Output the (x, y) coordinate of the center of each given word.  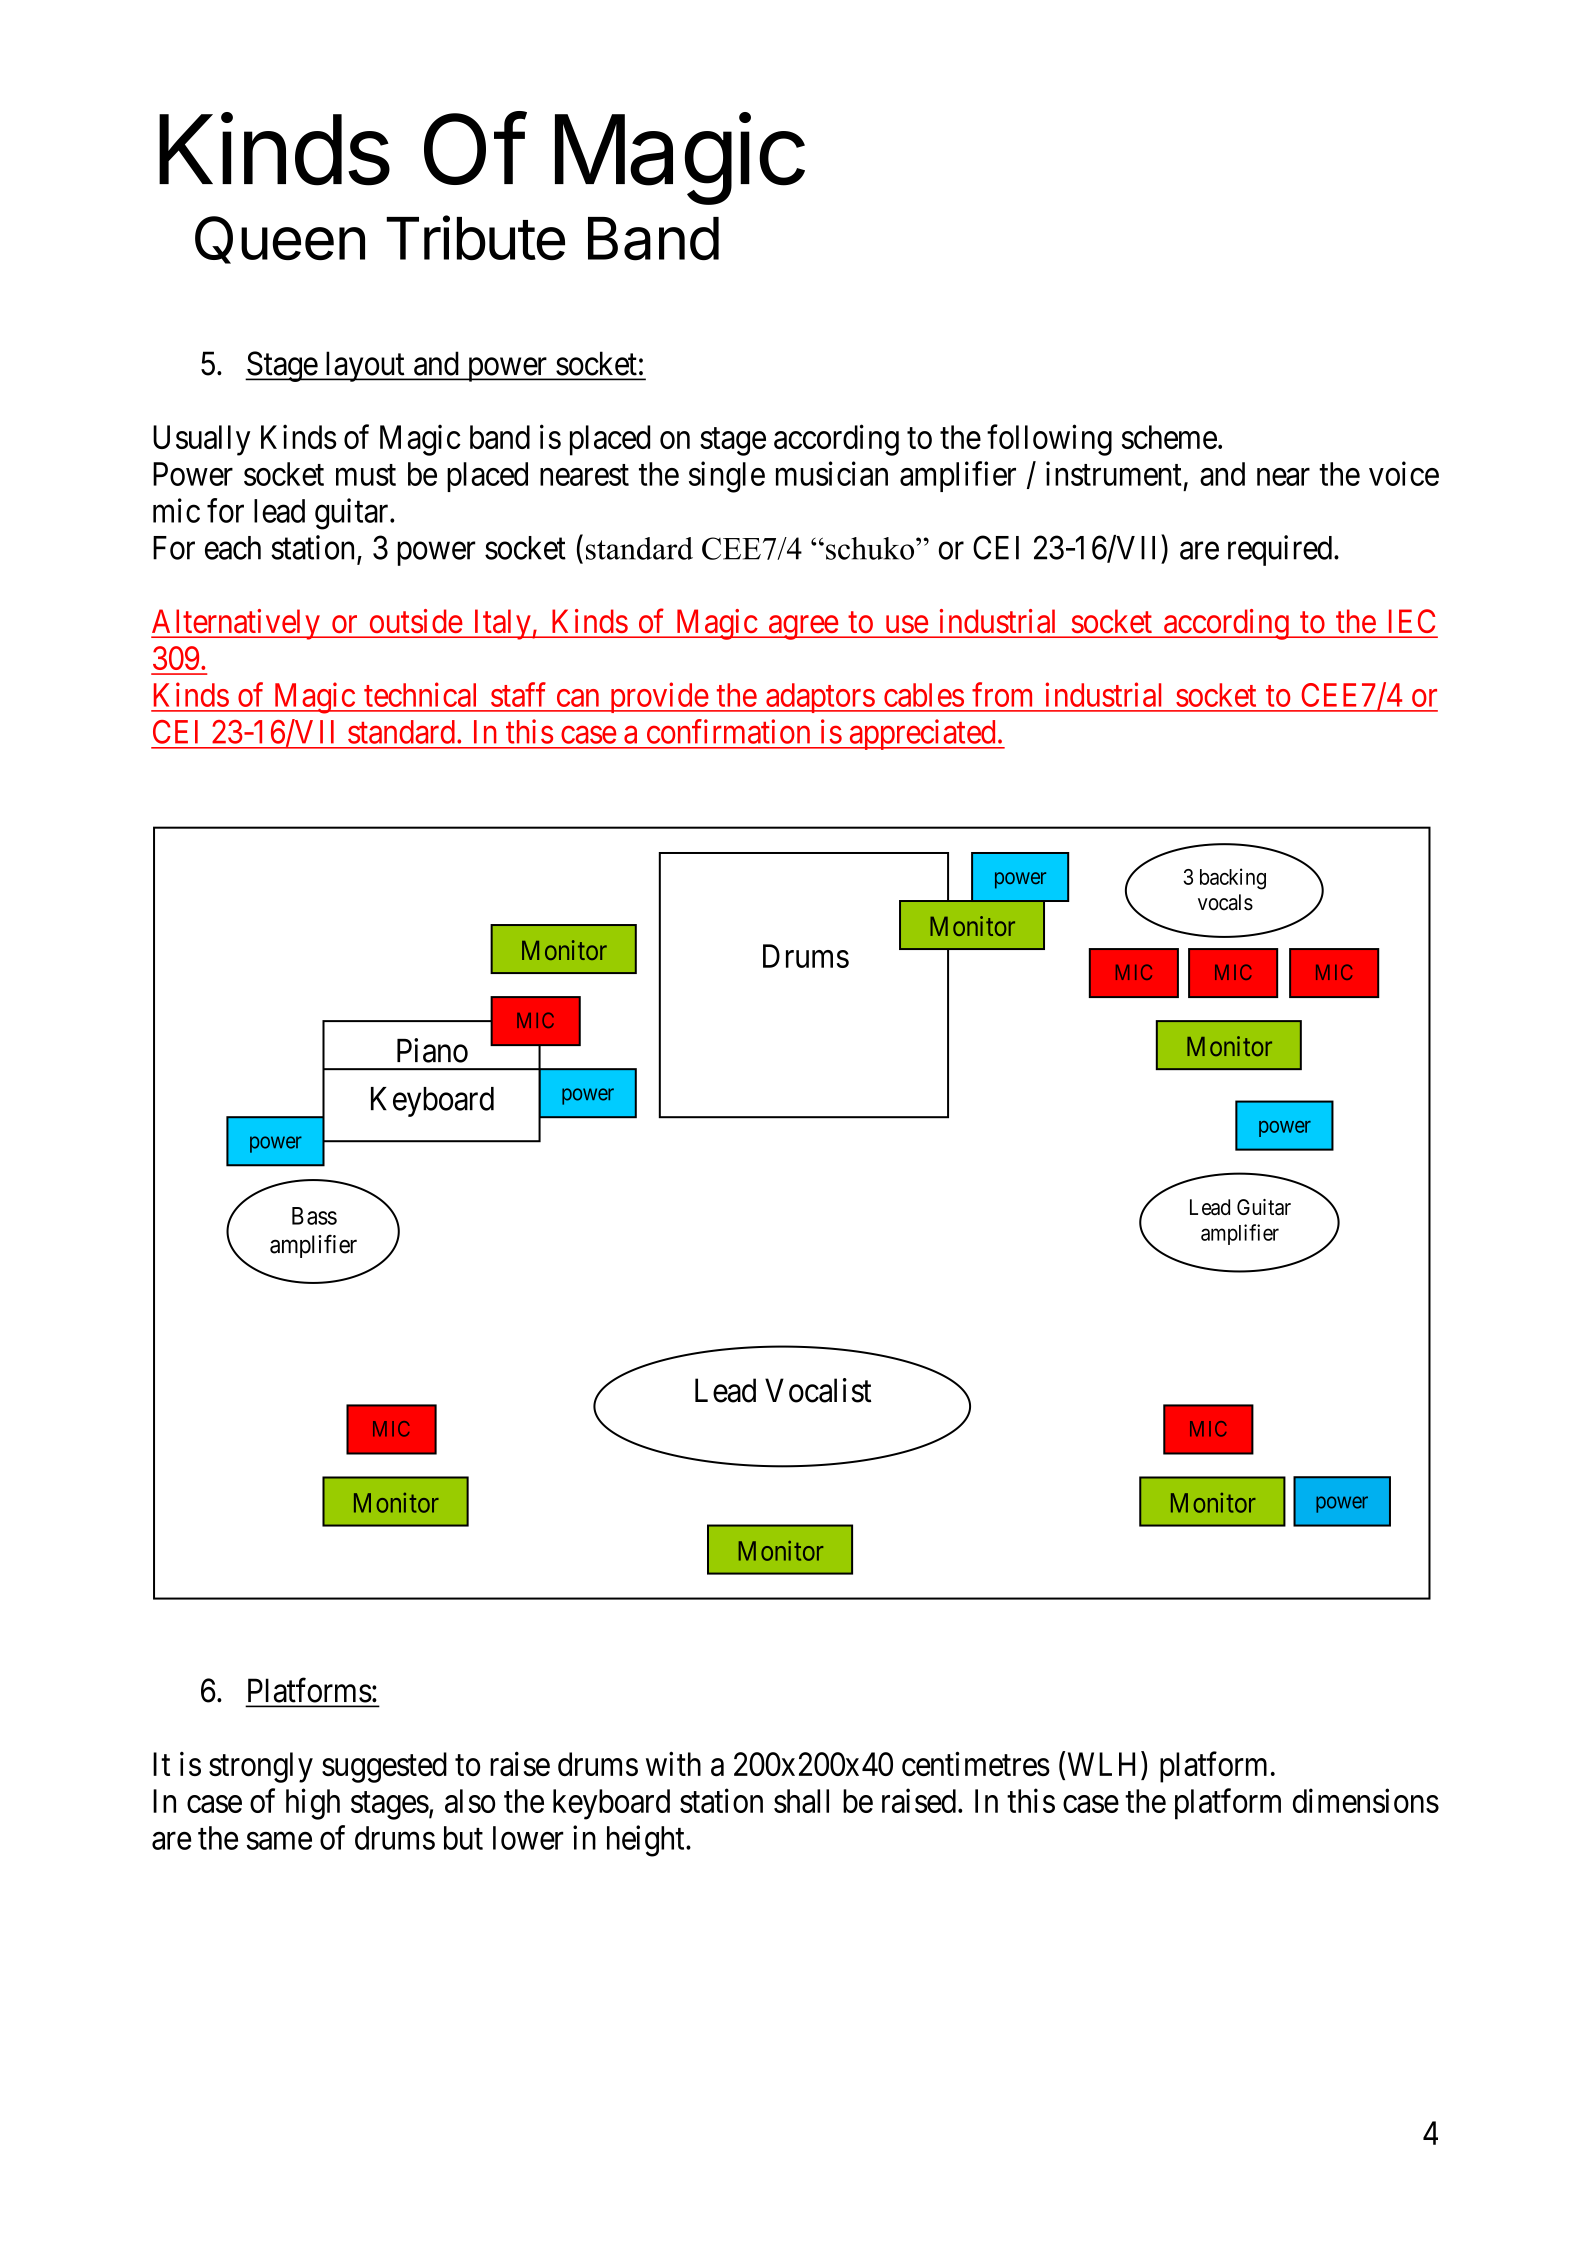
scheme (1169, 437)
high (313, 1804)
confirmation (728, 731)
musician (832, 473)
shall (801, 1801)
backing (1233, 879)
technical (420, 694)
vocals (1225, 902)
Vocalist (818, 1390)
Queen (280, 240)
